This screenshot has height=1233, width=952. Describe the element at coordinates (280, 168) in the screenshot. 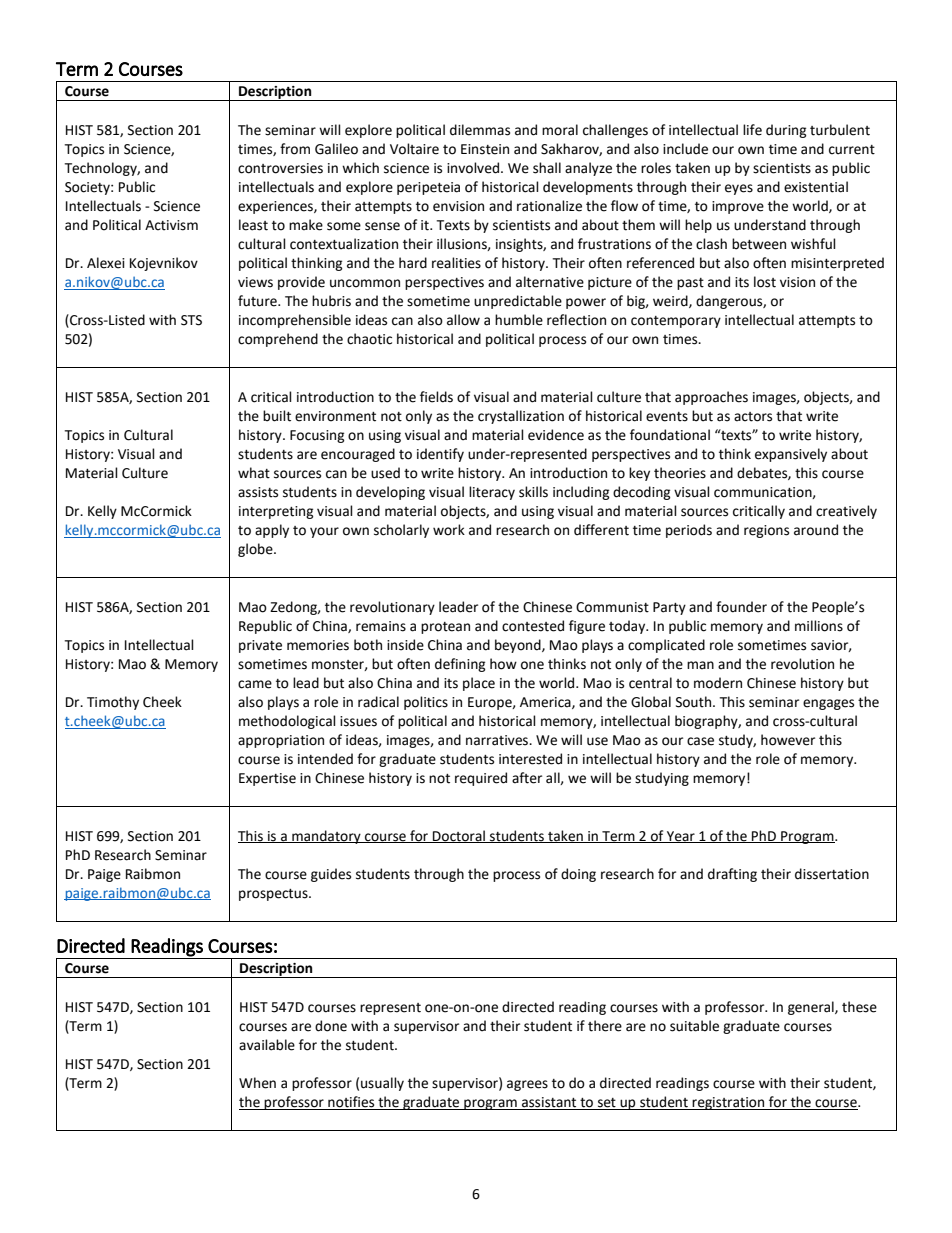

I see `controversies` at that location.
